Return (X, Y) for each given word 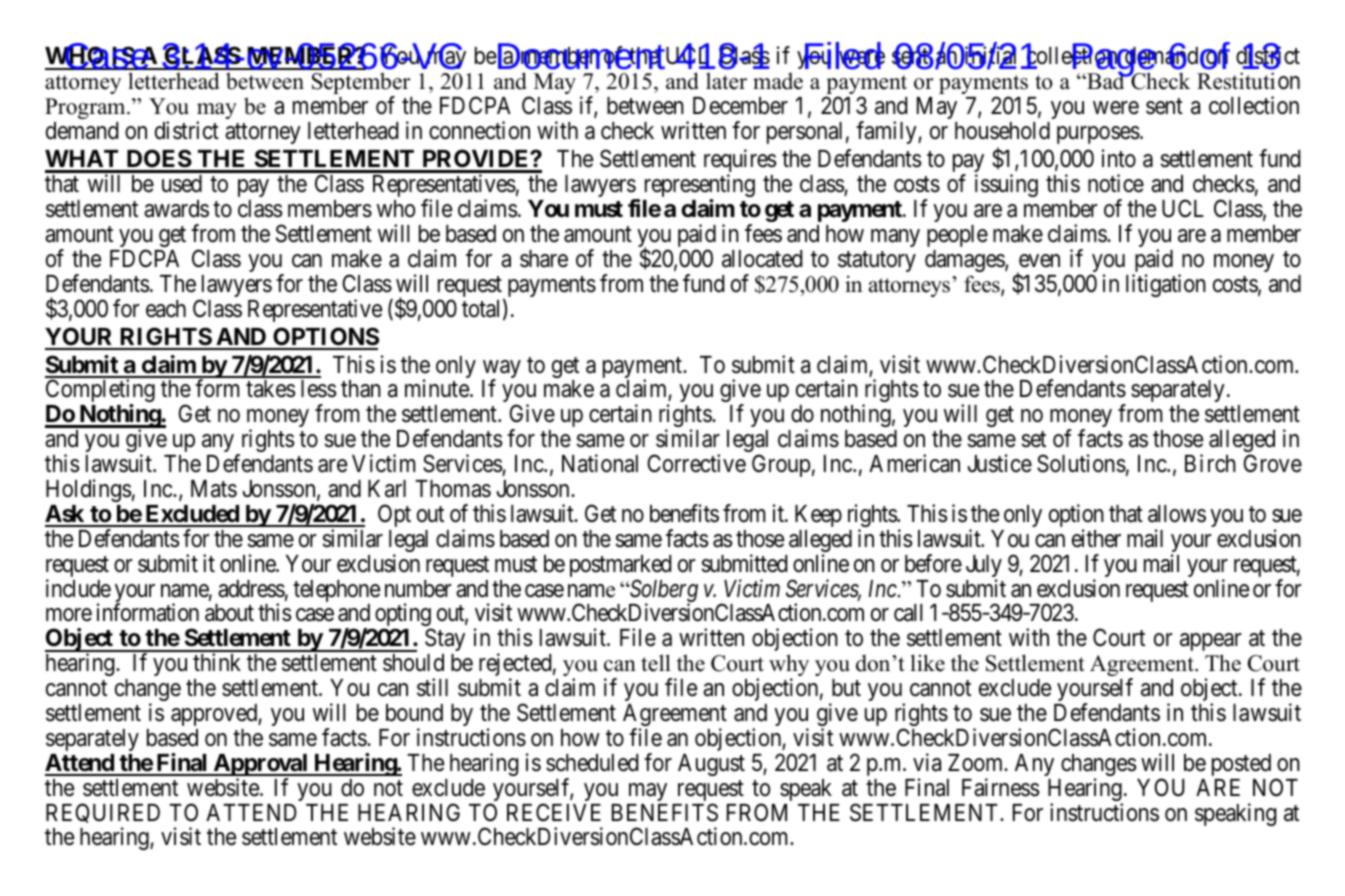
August (711, 765)
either (1096, 538)
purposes (1098, 135)
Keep (818, 516)
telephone (336, 592)
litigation (1166, 285)
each (166, 309)
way (501, 370)
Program (86, 108)
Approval (260, 766)
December (740, 106)
